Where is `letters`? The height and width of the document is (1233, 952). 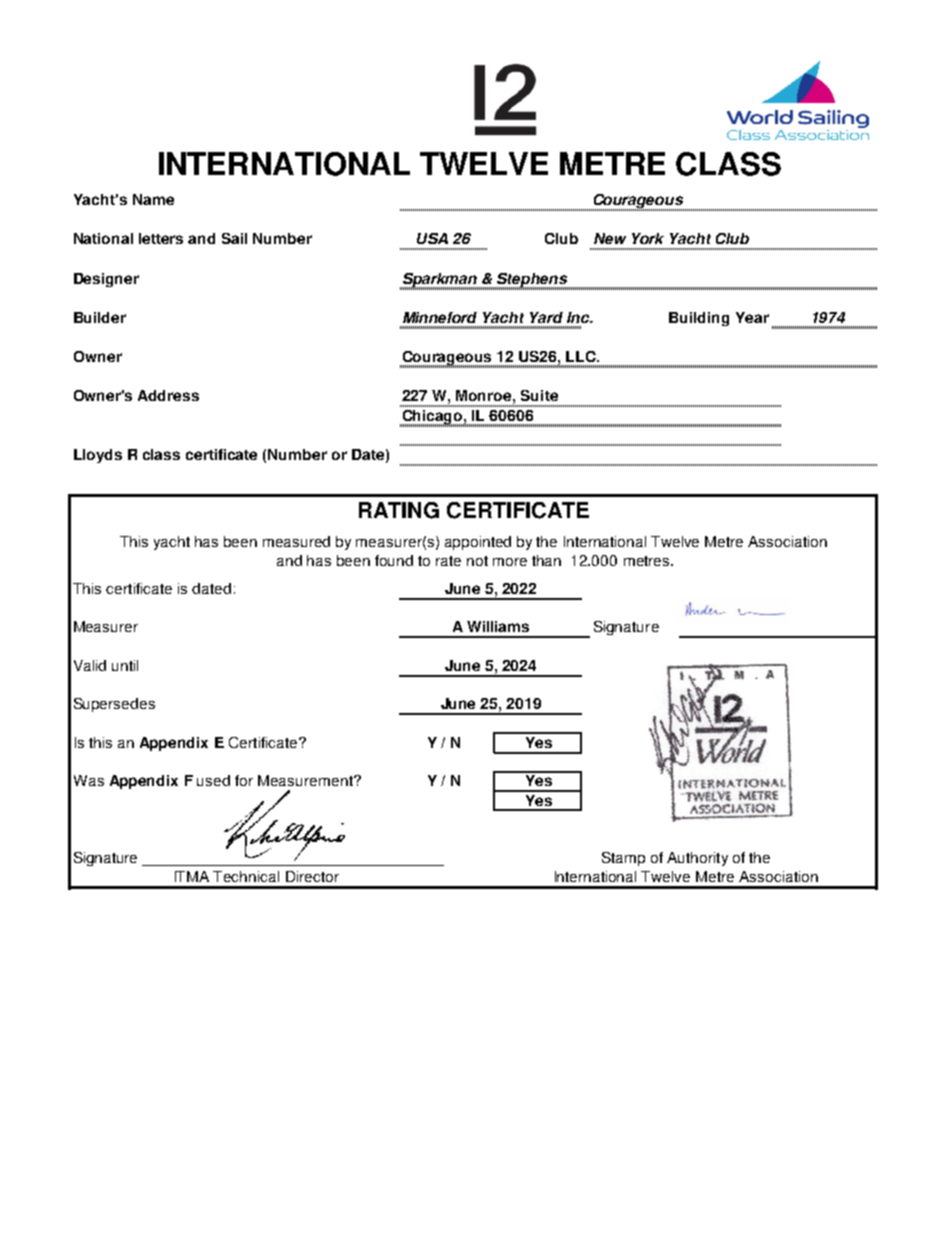
letters is located at coordinates (161, 238).
